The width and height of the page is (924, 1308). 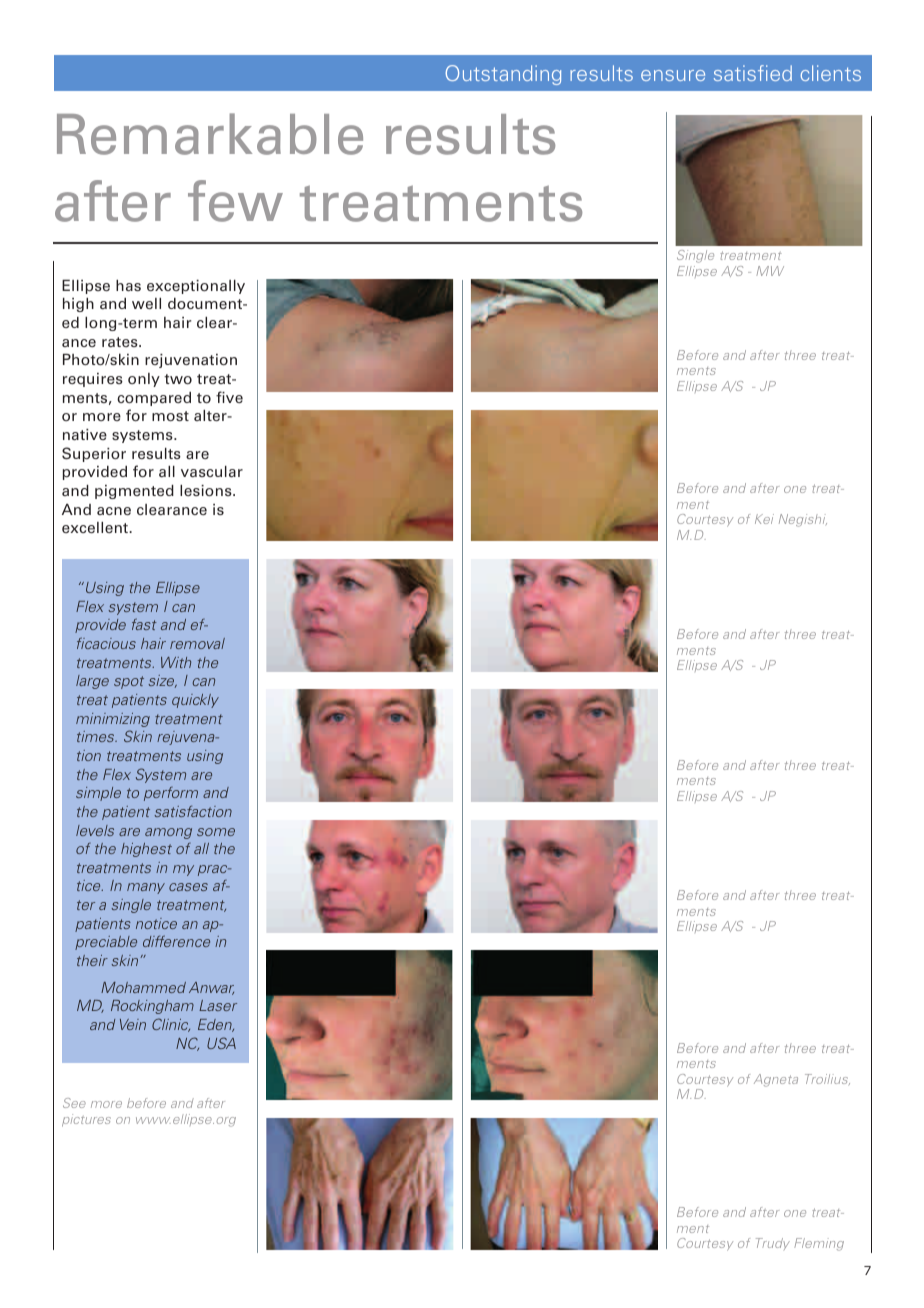 What do you see at coordinates (819, 1244) in the page?
I see `Fleming` at bounding box center [819, 1244].
